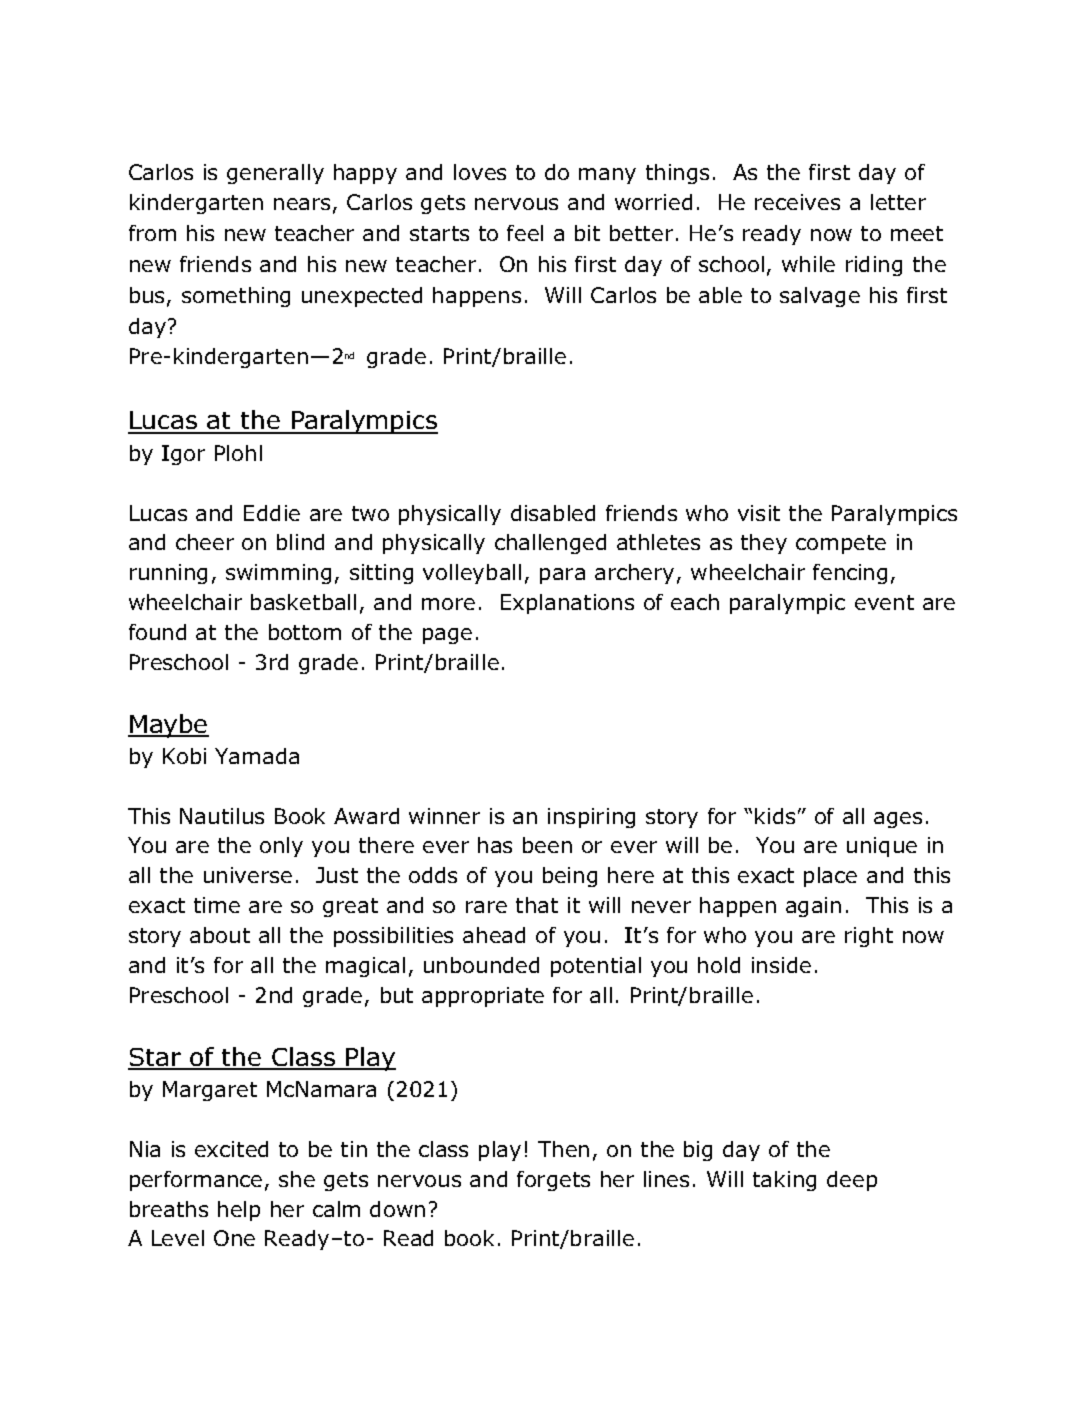  I want to click on feel, so click(525, 233).
